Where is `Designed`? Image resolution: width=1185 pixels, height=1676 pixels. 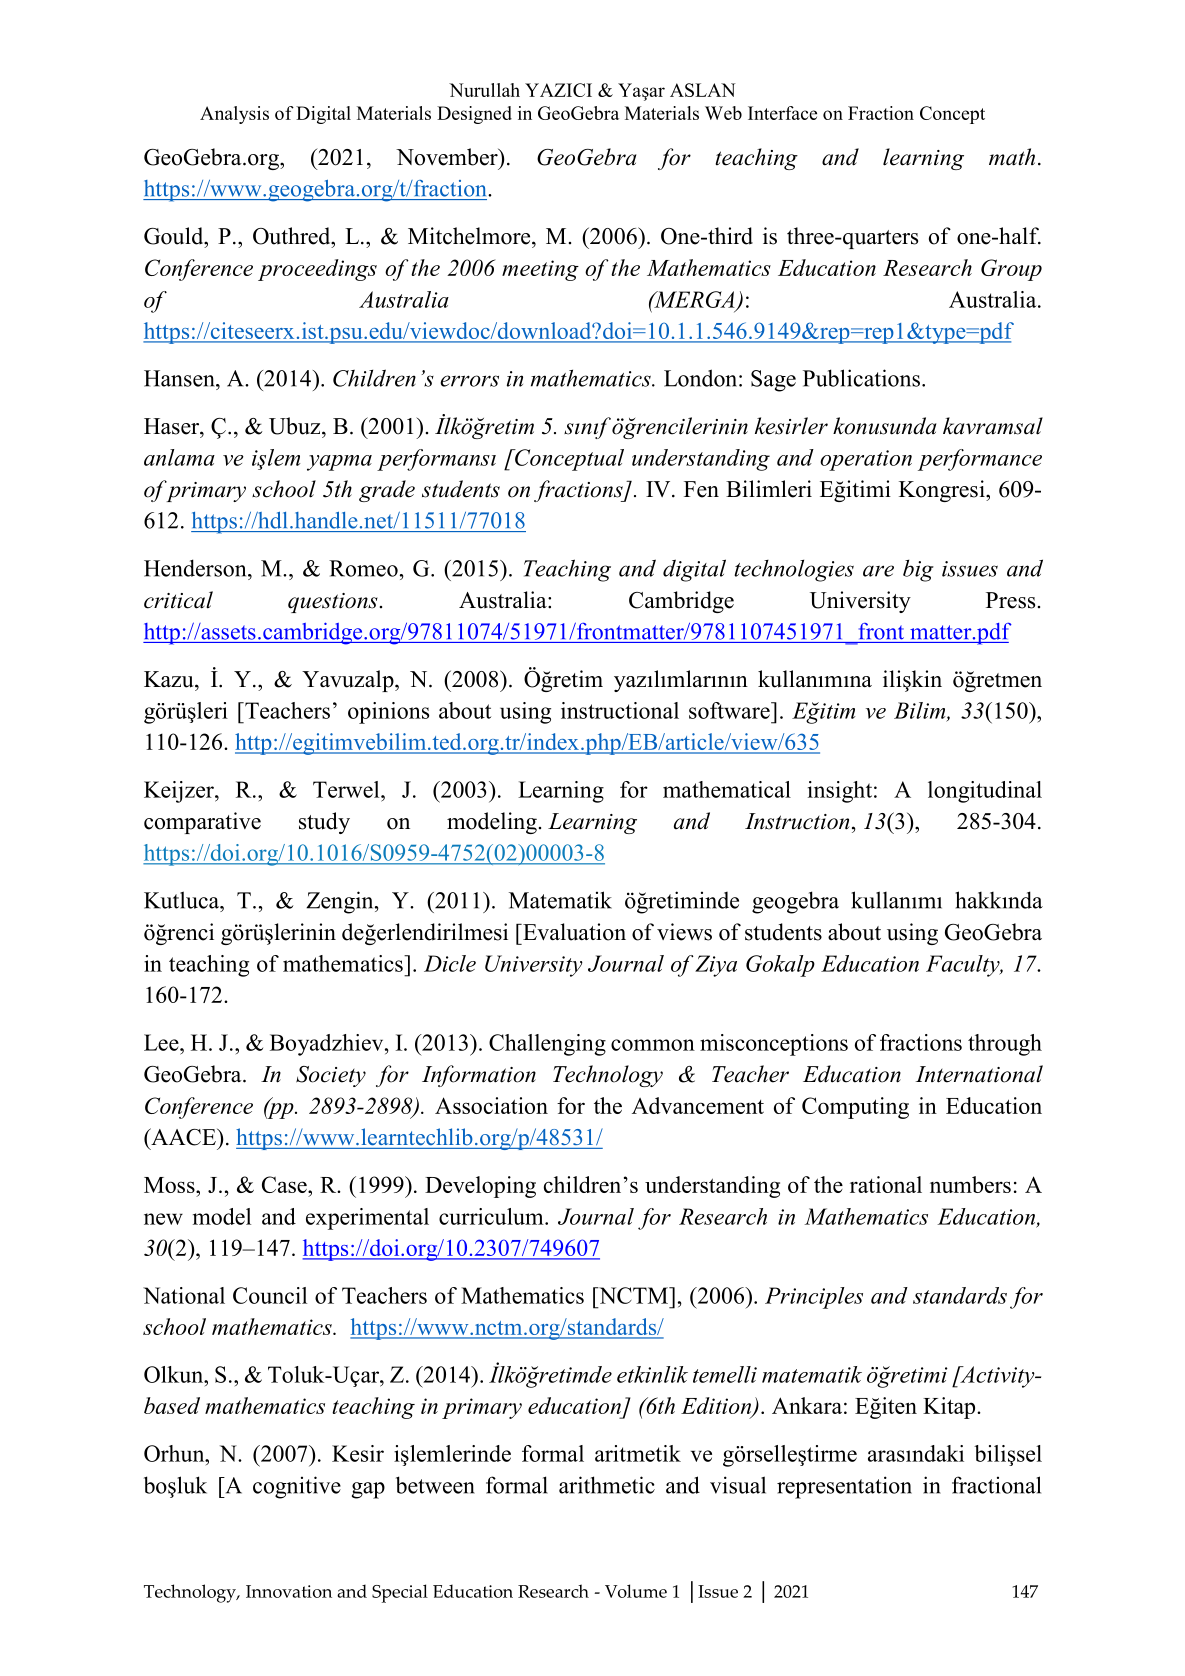 Designed is located at coordinates (474, 115).
